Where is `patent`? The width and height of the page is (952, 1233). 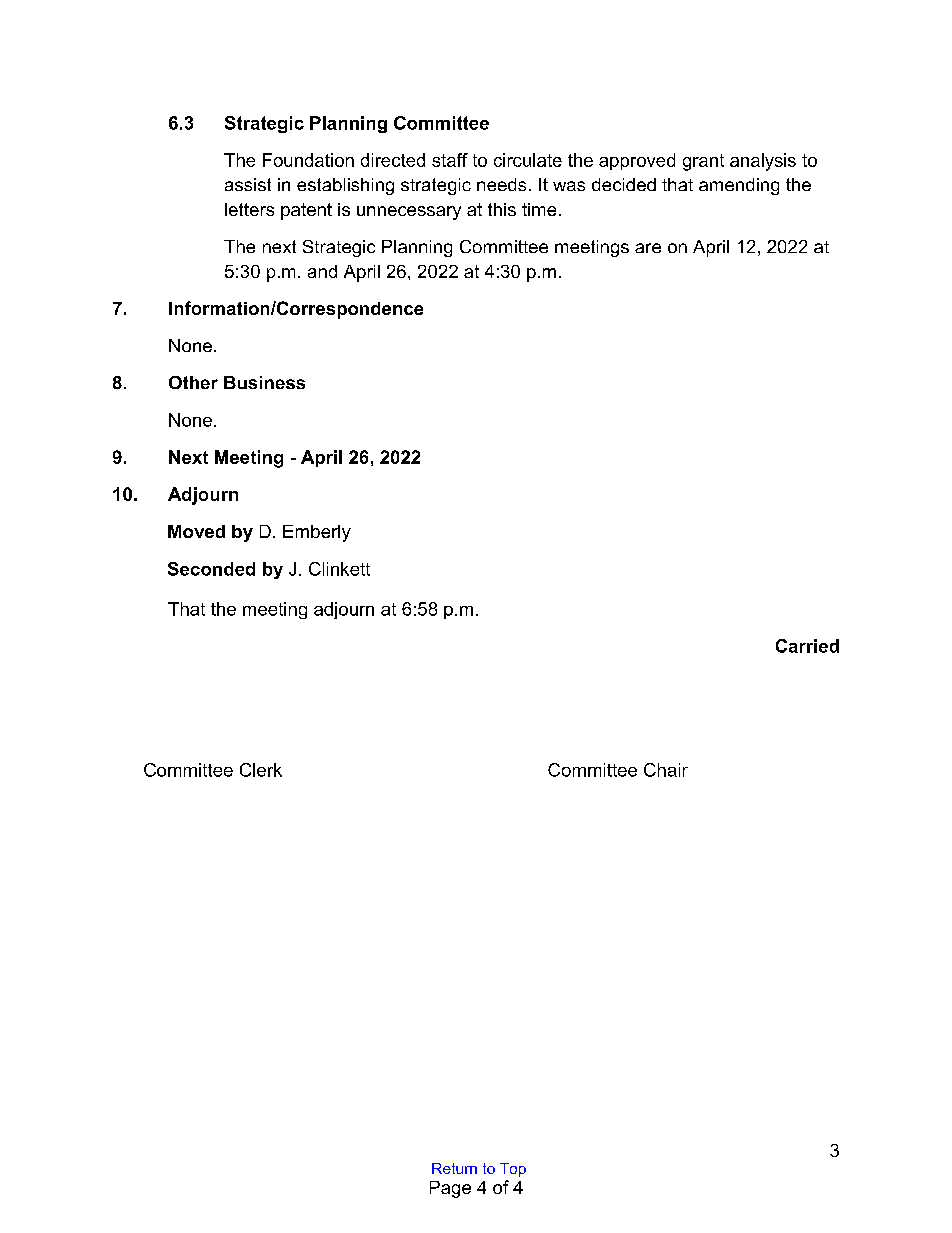
patent is located at coordinates (306, 211).
